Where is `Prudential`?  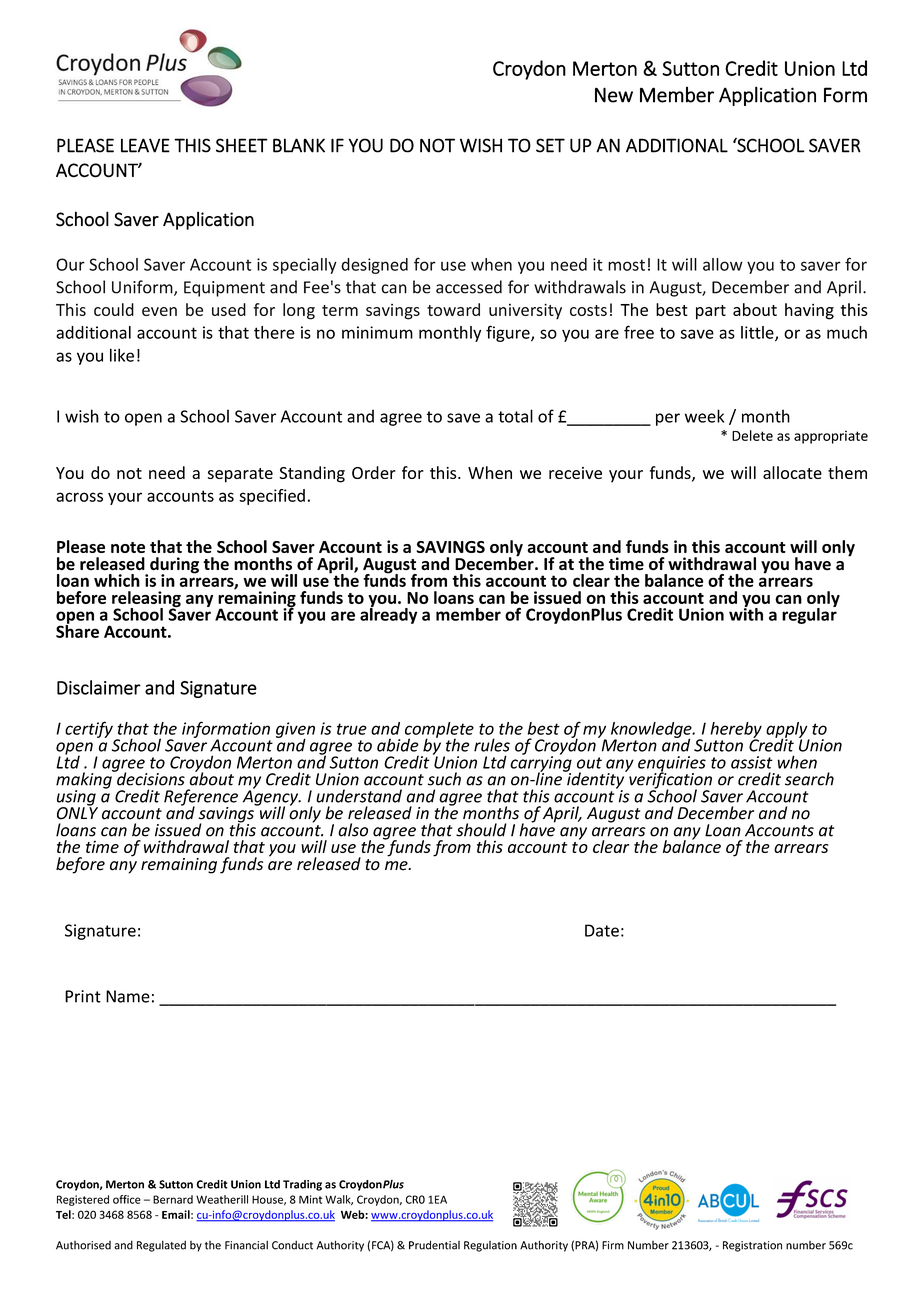 Prudential is located at coordinates (434, 1245).
